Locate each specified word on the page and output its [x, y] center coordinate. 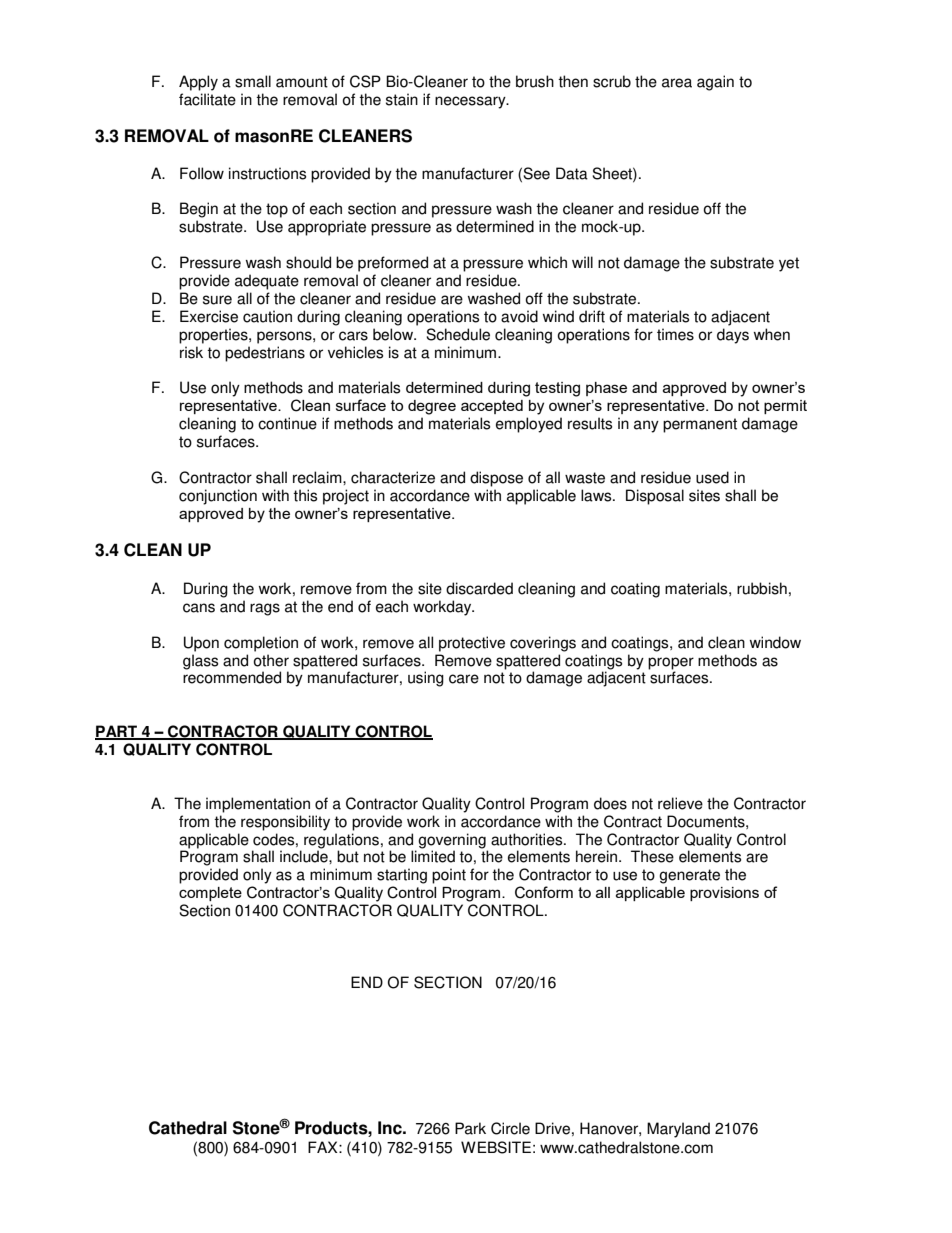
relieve [680, 803]
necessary [471, 102]
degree [432, 407]
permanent [700, 425]
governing [452, 841]
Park [470, 1128]
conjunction [218, 497]
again [715, 83]
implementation [258, 805]
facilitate [207, 99]
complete [210, 894]
